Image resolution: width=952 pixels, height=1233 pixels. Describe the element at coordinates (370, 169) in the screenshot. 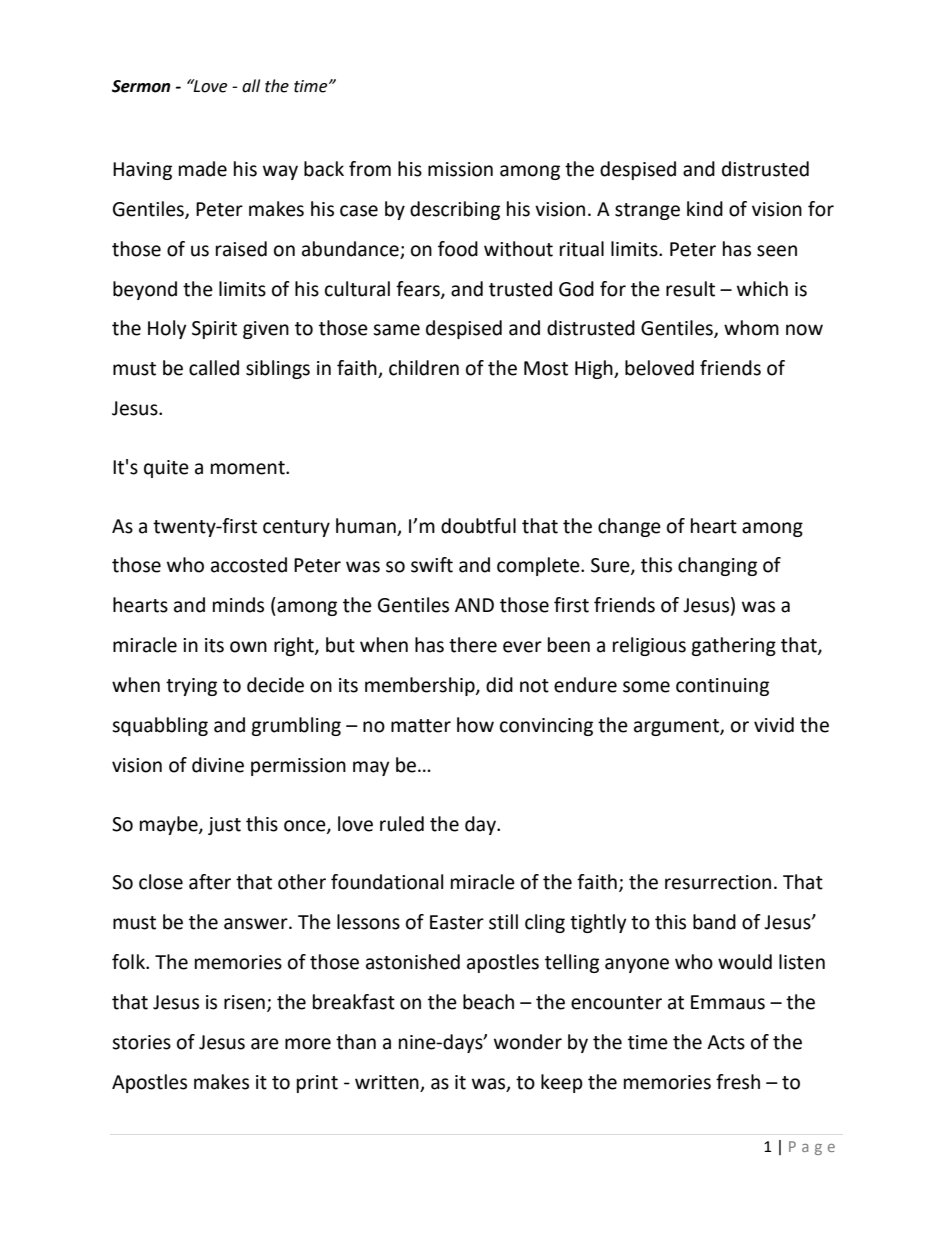

I see `from` at that location.
